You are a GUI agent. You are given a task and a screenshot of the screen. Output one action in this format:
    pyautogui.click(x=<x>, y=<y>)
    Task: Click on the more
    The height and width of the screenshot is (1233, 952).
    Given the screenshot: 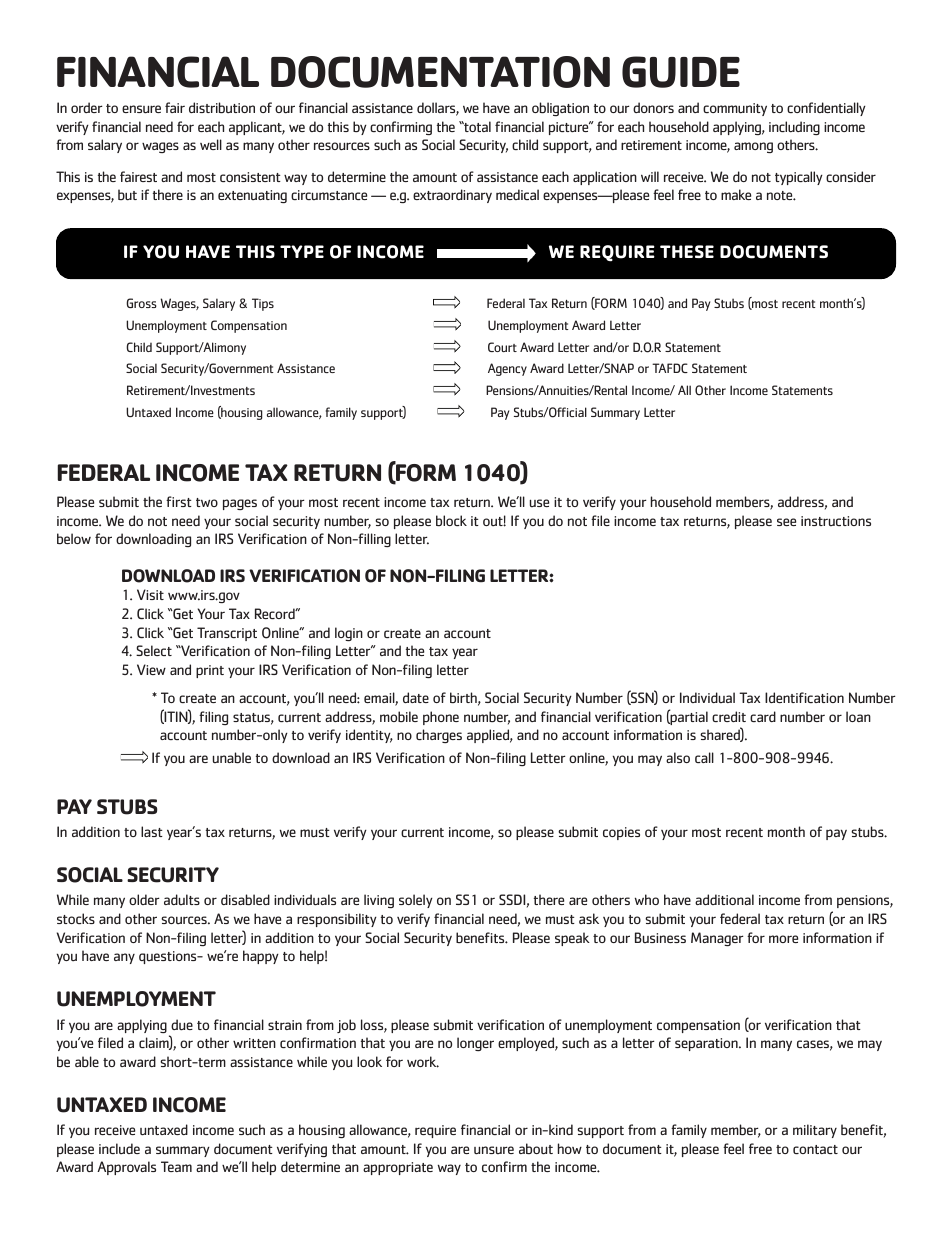 What is the action you would take?
    pyautogui.click(x=783, y=939)
